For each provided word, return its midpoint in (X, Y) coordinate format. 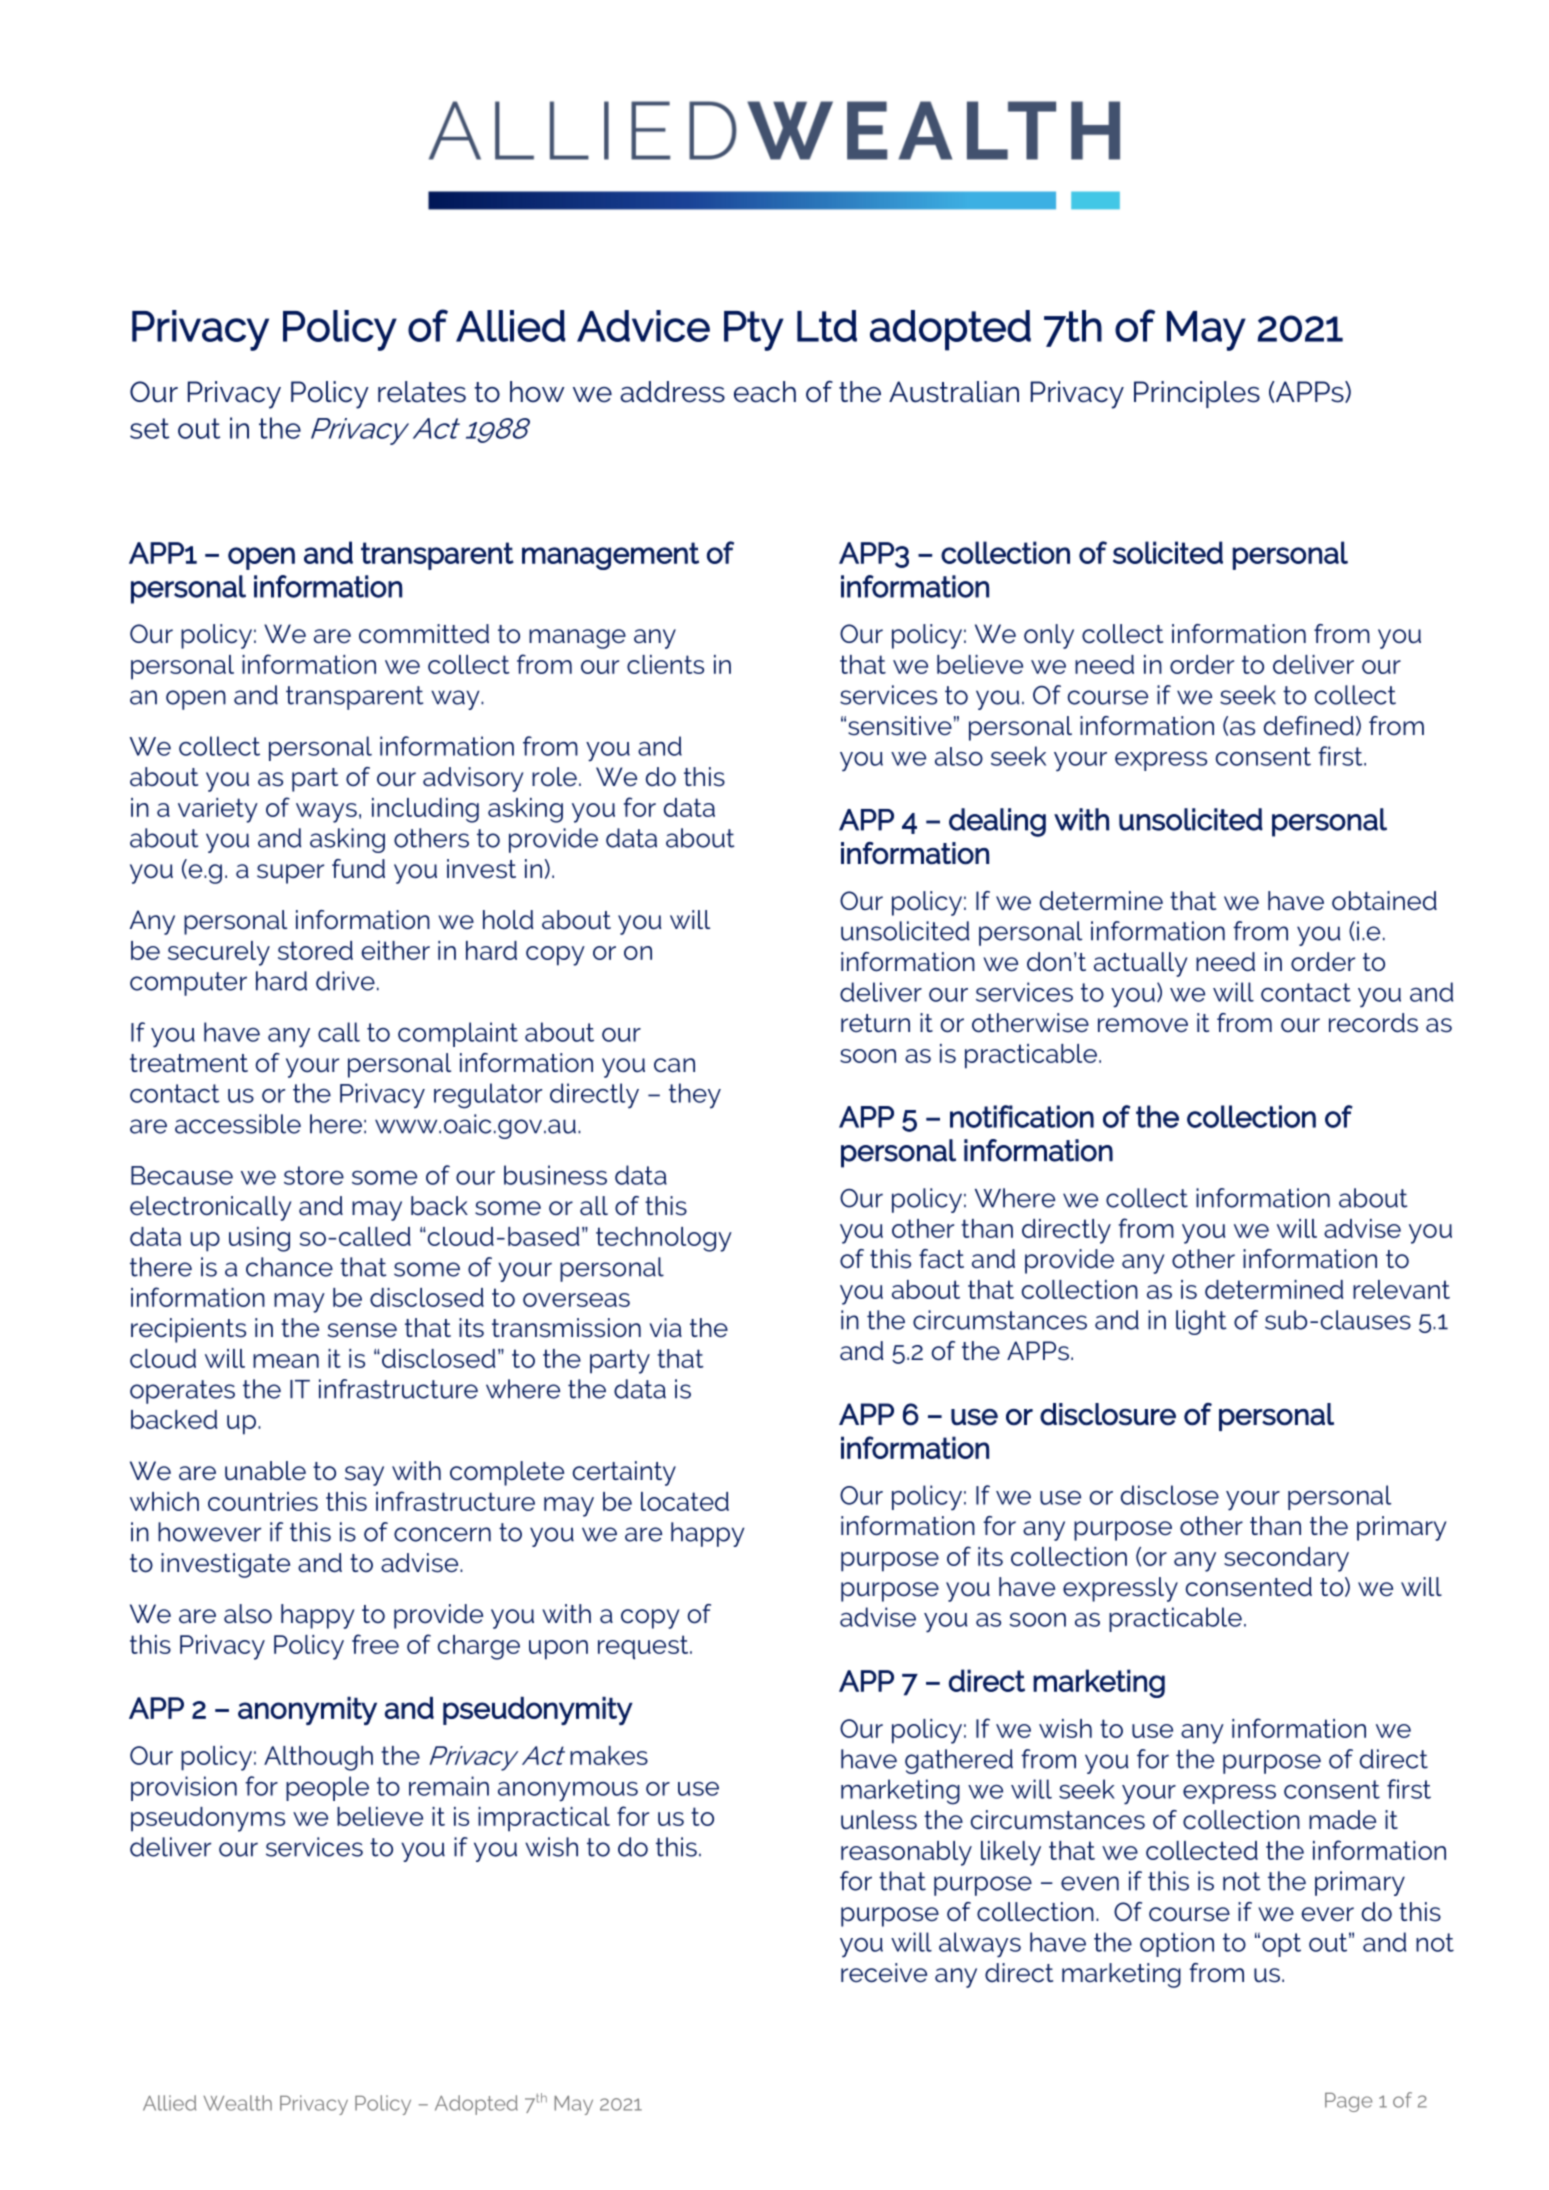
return (875, 1023)
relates (422, 392)
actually (1140, 964)
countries (263, 1501)
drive (345, 981)
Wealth (237, 2103)
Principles (1197, 394)
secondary (1286, 1559)
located (685, 1501)
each (765, 392)
